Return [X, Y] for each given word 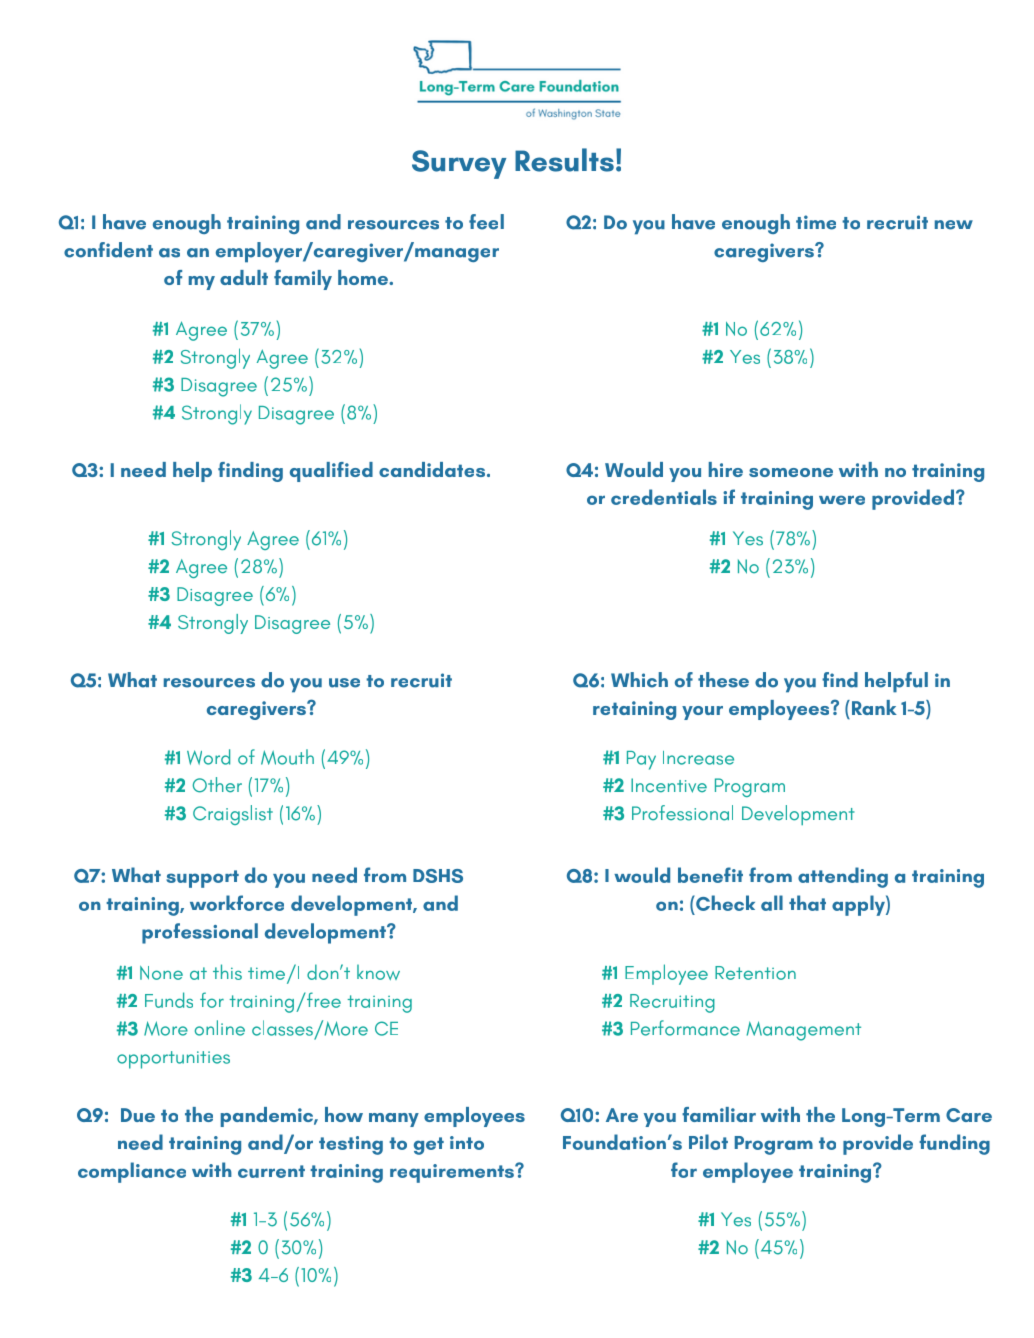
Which [639, 680]
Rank [873, 707]
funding [954, 1144]
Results [564, 160]
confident [108, 250]
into [467, 1143]
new [954, 225]
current [271, 1171]
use [344, 683]
